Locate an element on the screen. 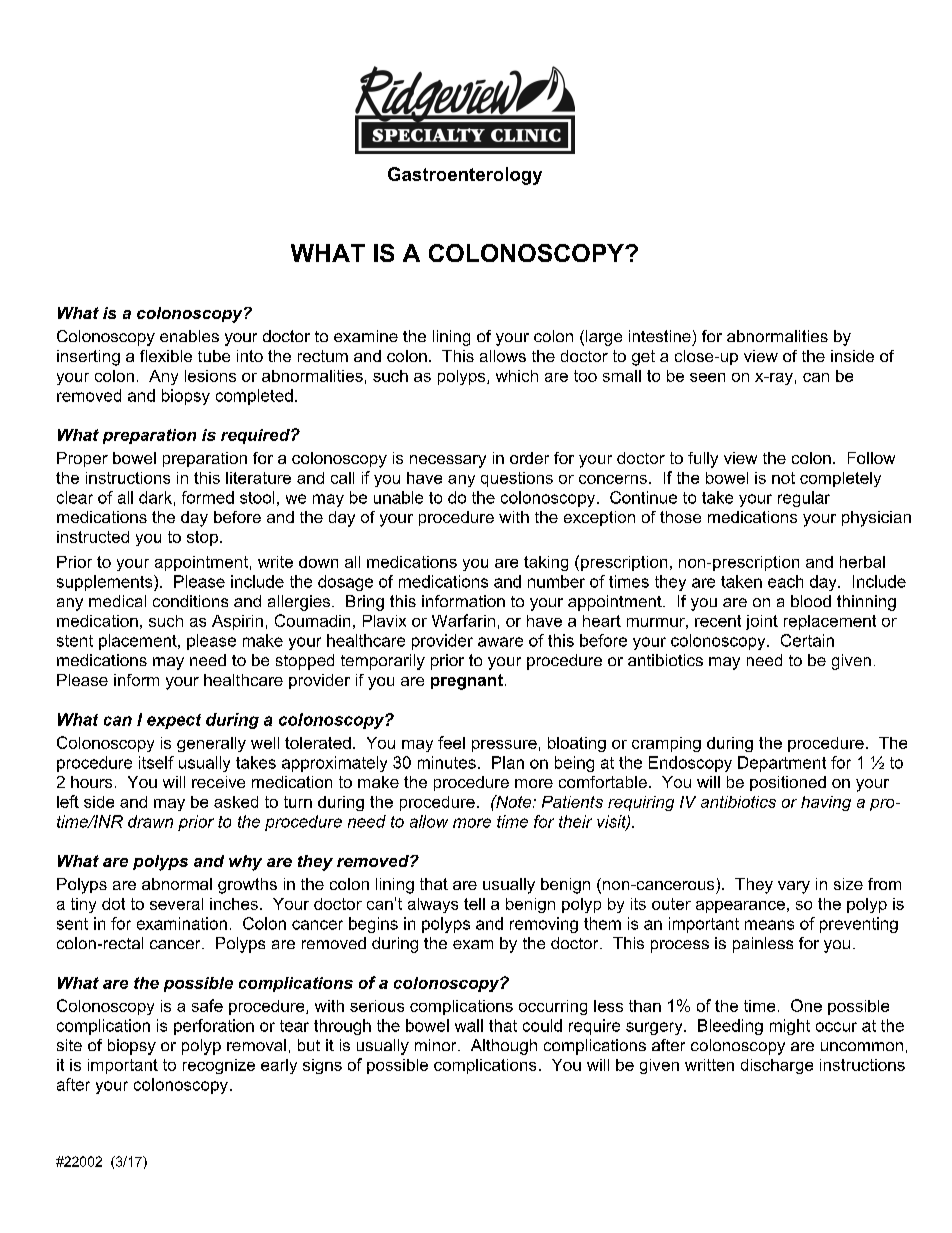  perforation is located at coordinates (214, 1027).
